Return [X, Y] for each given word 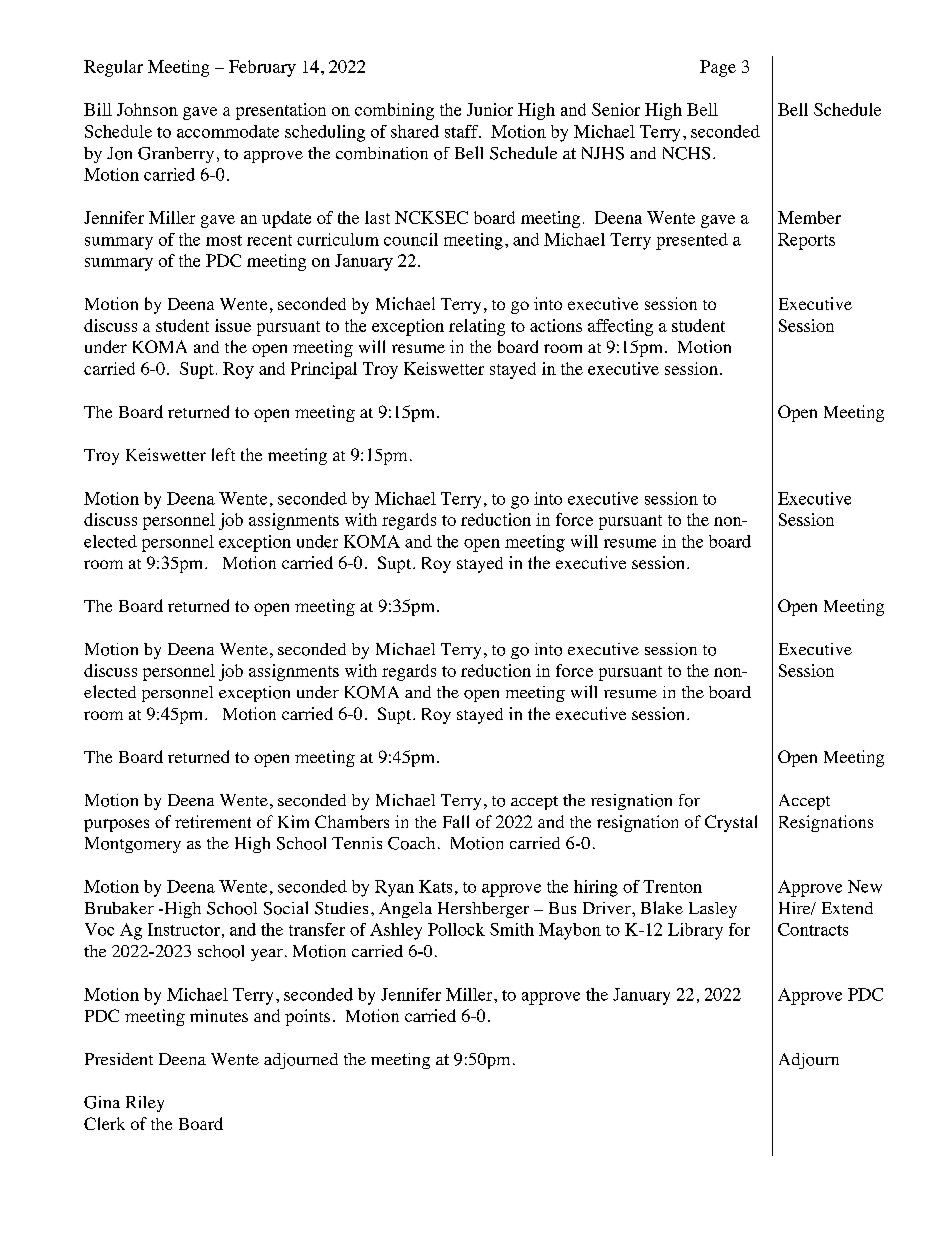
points [307, 1017]
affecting [620, 327]
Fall [456, 821]
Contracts [813, 929]
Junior [490, 109]
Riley [145, 1104]
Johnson [147, 109]
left [223, 454]
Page [718, 68]
